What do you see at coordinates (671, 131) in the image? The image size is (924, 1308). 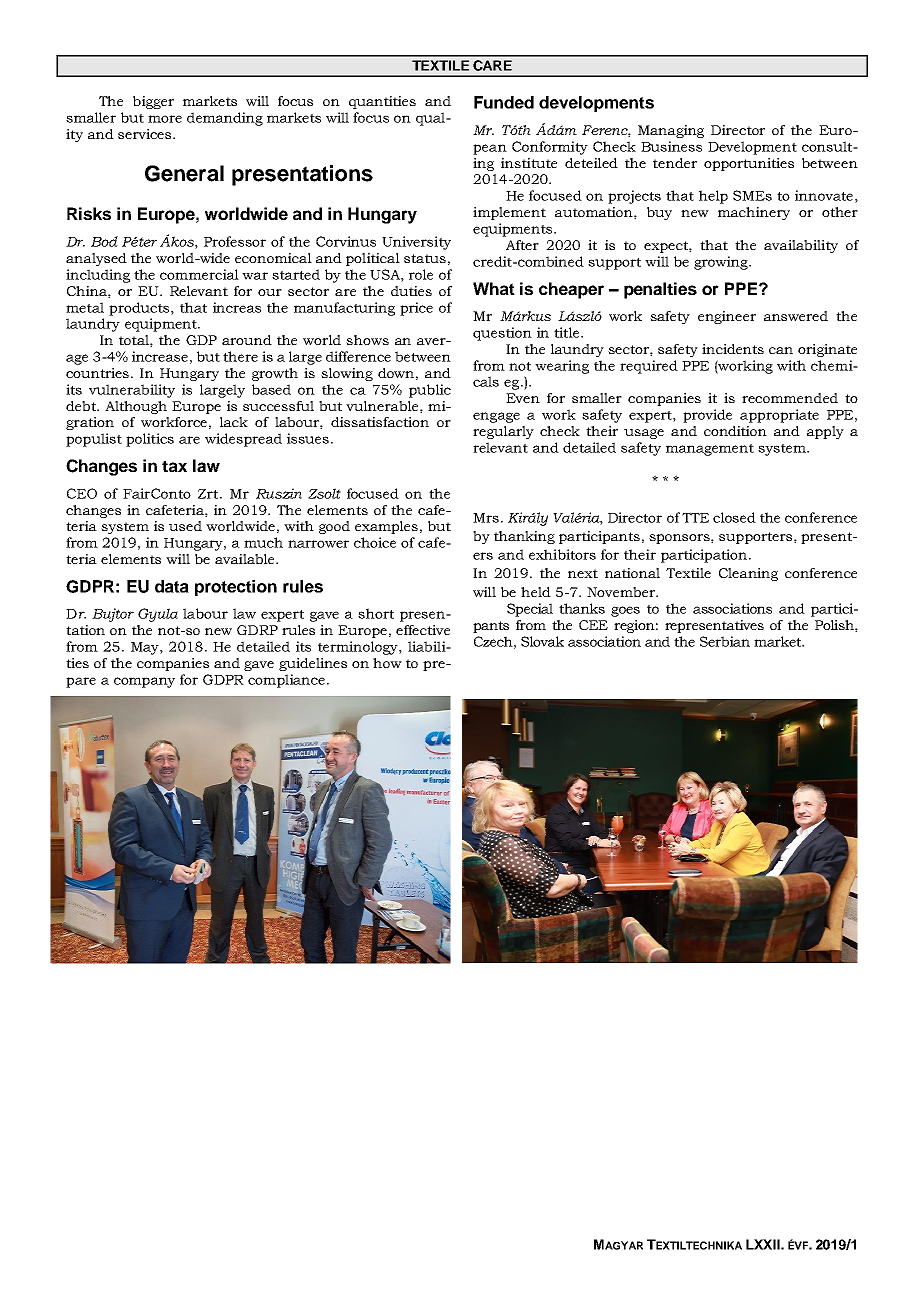 I see `Managing` at bounding box center [671, 131].
